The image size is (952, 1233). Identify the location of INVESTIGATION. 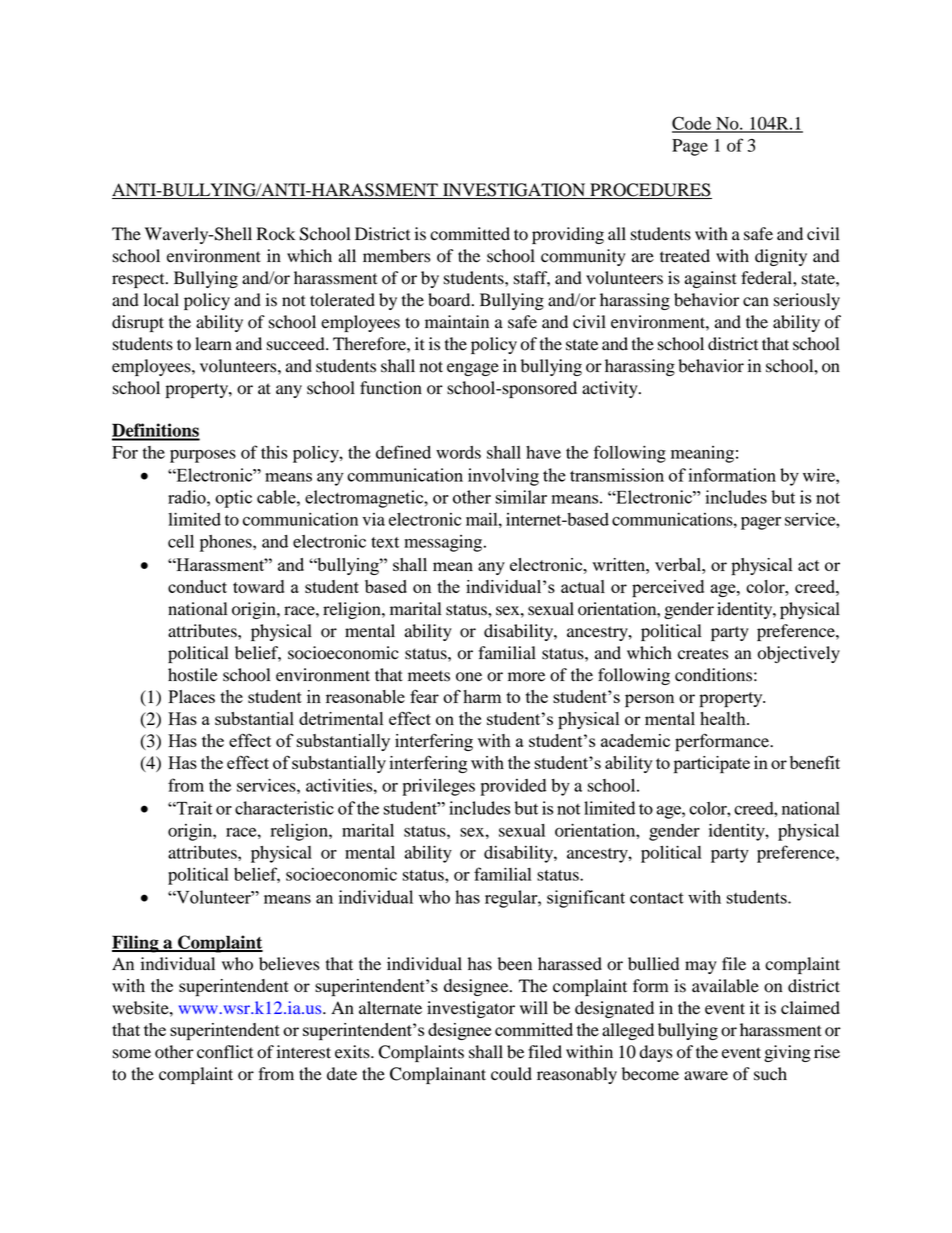
(514, 191).
